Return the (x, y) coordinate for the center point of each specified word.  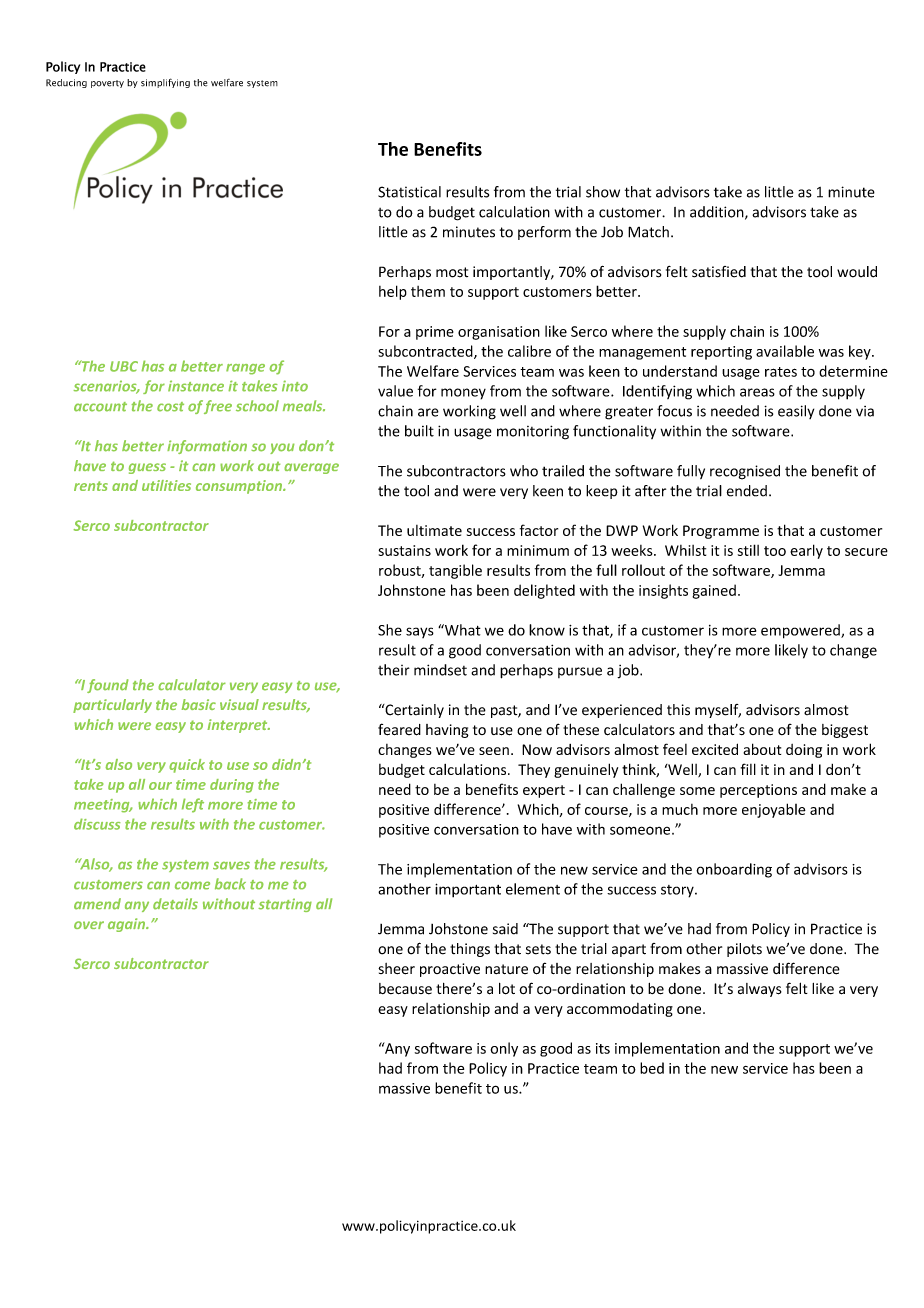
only (504, 1049)
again (128, 925)
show (603, 192)
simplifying (165, 83)
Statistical (409, 192)
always (760, 990)
